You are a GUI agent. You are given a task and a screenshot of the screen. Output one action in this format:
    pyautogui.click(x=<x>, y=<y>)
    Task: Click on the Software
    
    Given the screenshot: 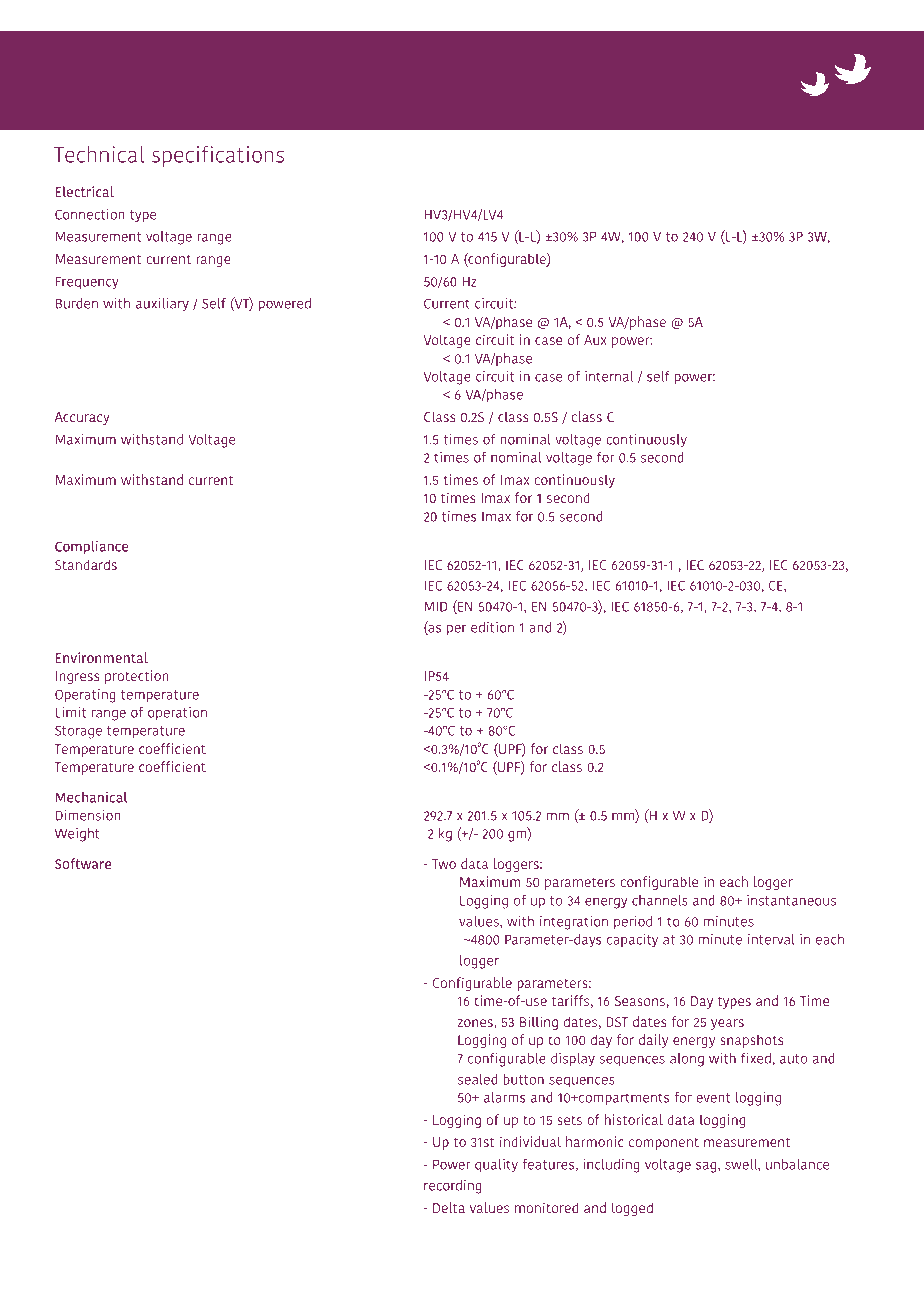 What is the action you would take?
    pyautogui.click(x=83, y=863)
